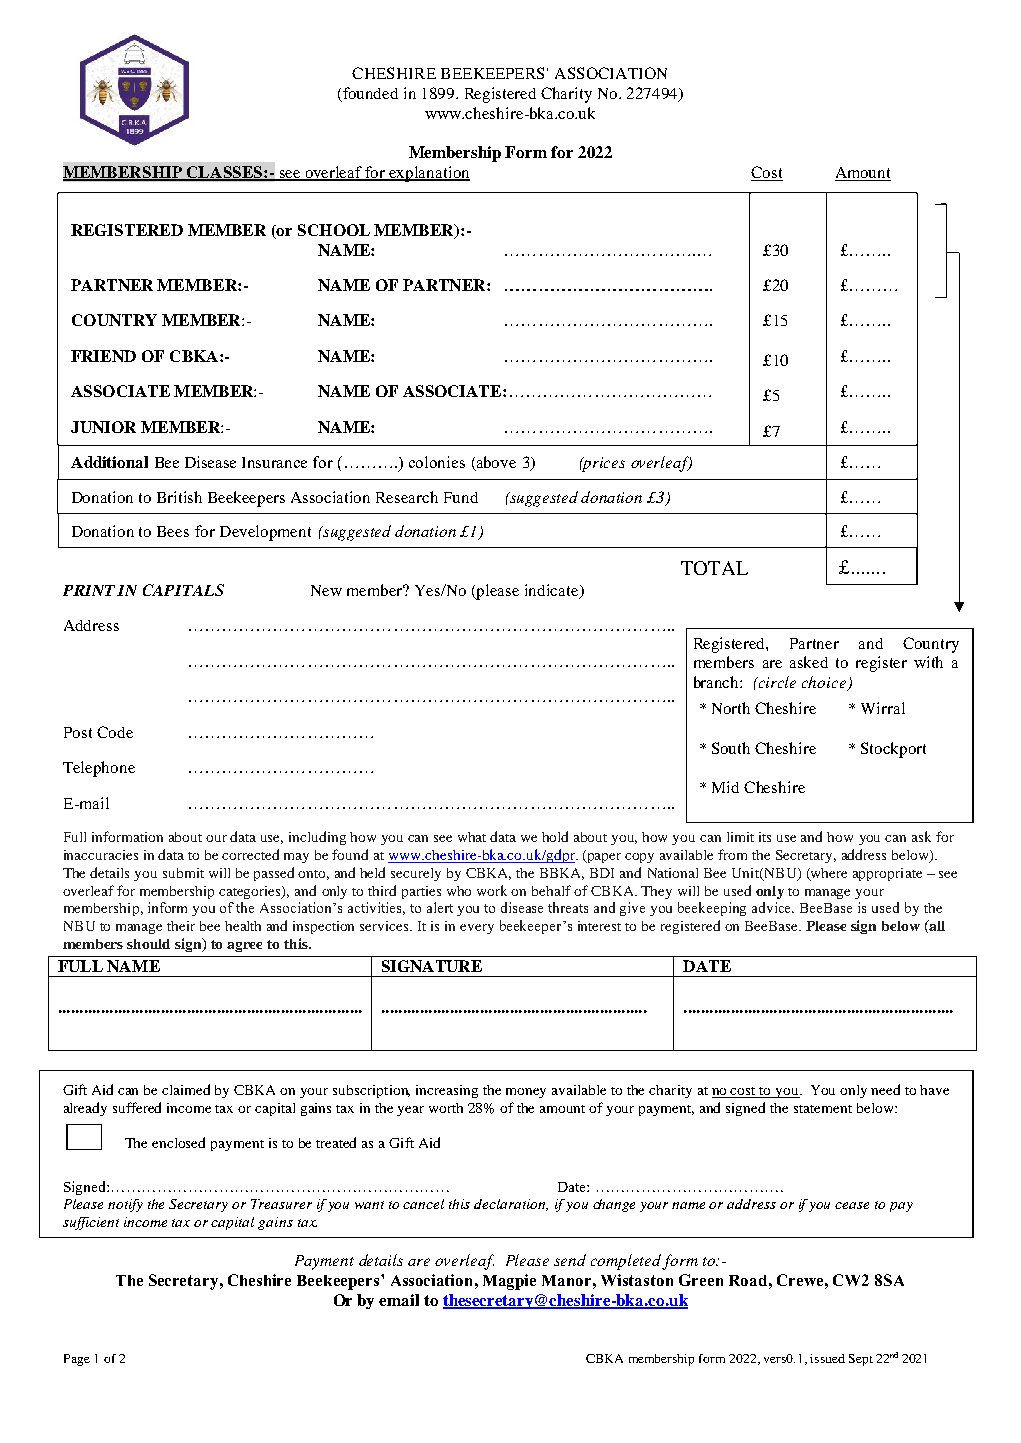 The image size is (1021, 1443). What do you see at coordinates (148, 944) in the page?
I see `should` at bounding box center [148, 944].
